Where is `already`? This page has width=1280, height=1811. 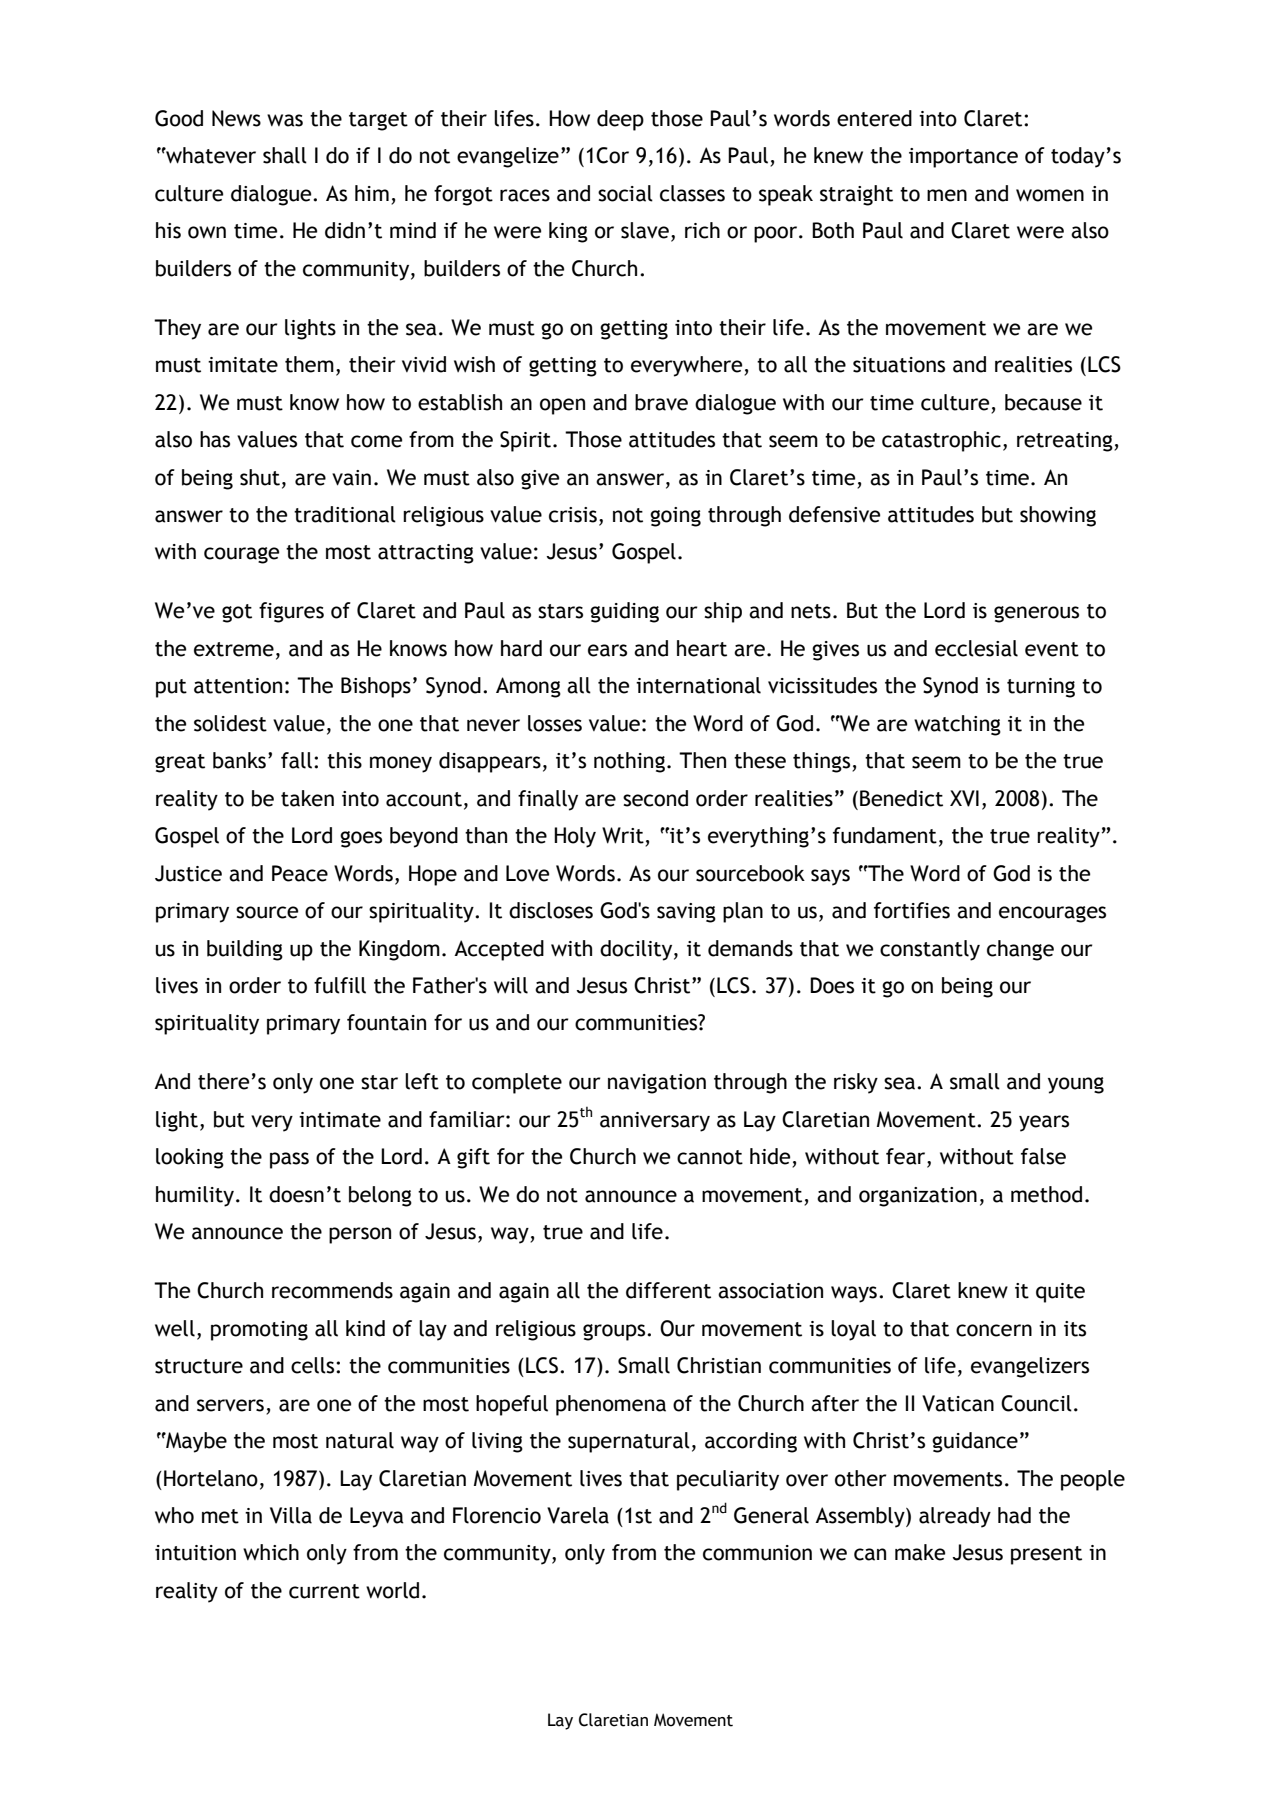 already is located at coordinates (955, 1517).
